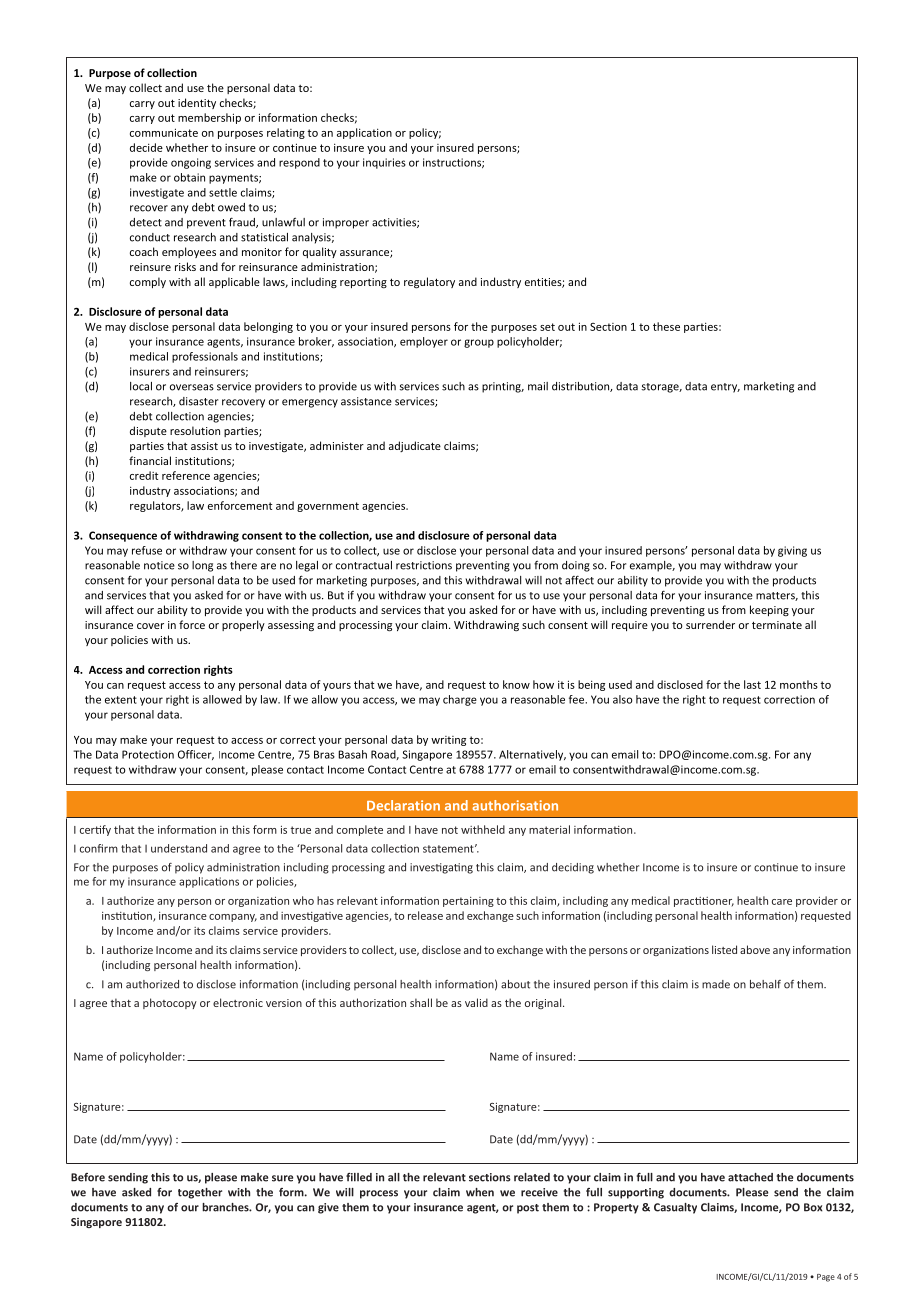 The height and width of the image is (1308, 924). What do you see at coordinates (666, 326) in the image?
I see `these` at bounding box center [666, 326].
